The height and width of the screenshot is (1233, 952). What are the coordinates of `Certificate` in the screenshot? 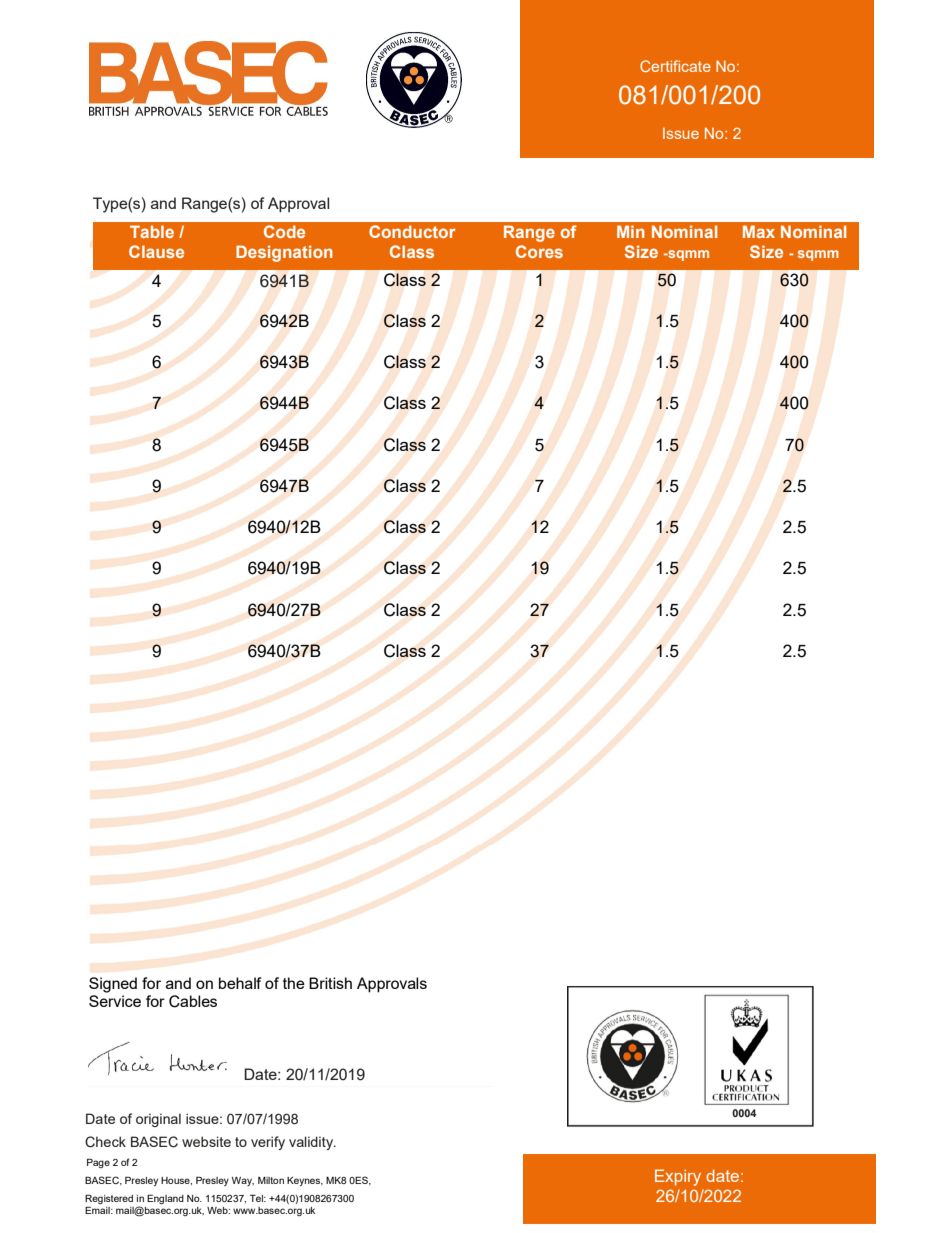 It's located at (675, 66).
